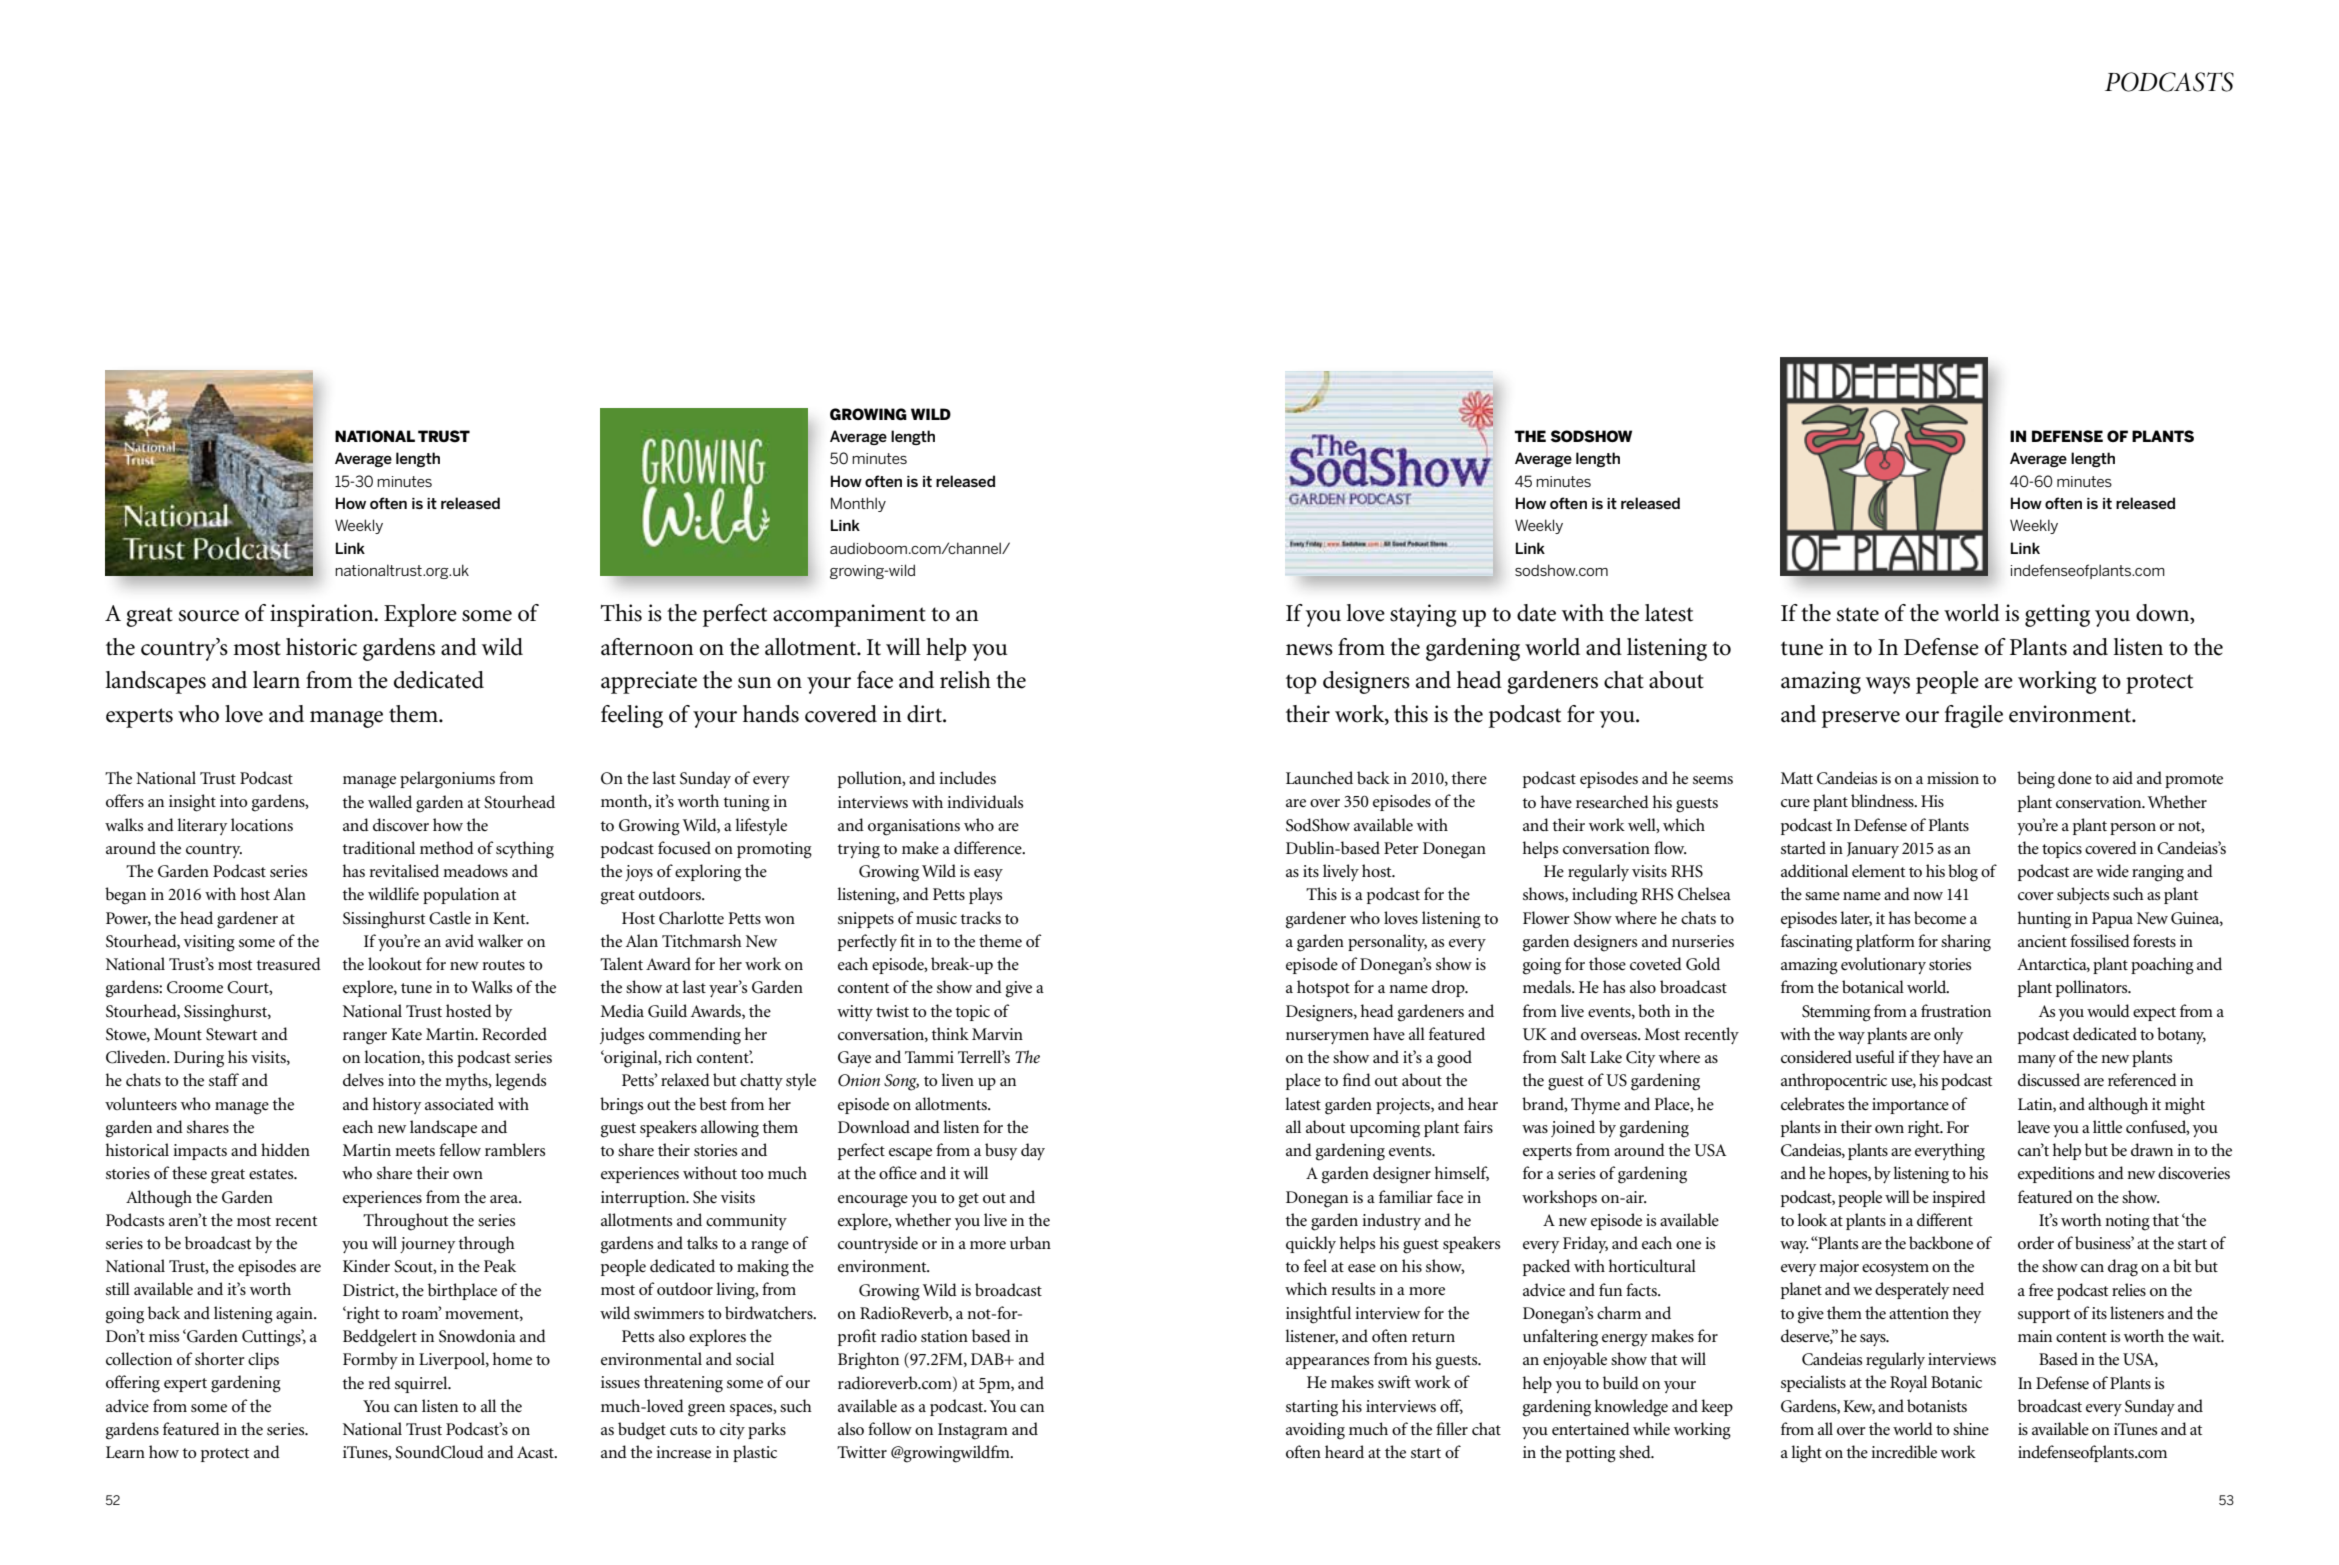 This document has height=1565, width=2339. Describe the element at coordinates (406, 1034) in the document. I see `Kate` at that location.
